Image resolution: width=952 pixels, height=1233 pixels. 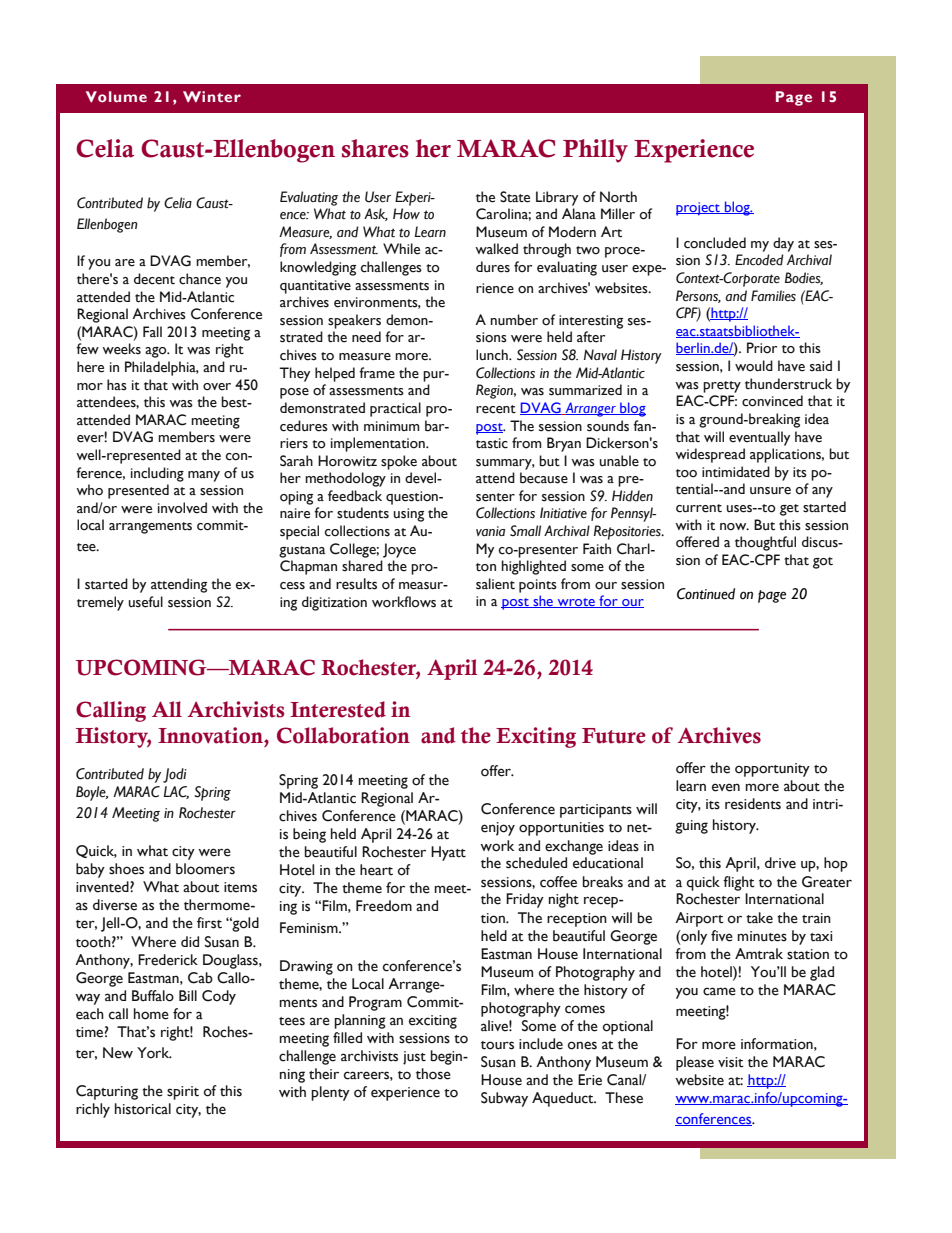 I want to click on salient, so click(x=495, y=584).
